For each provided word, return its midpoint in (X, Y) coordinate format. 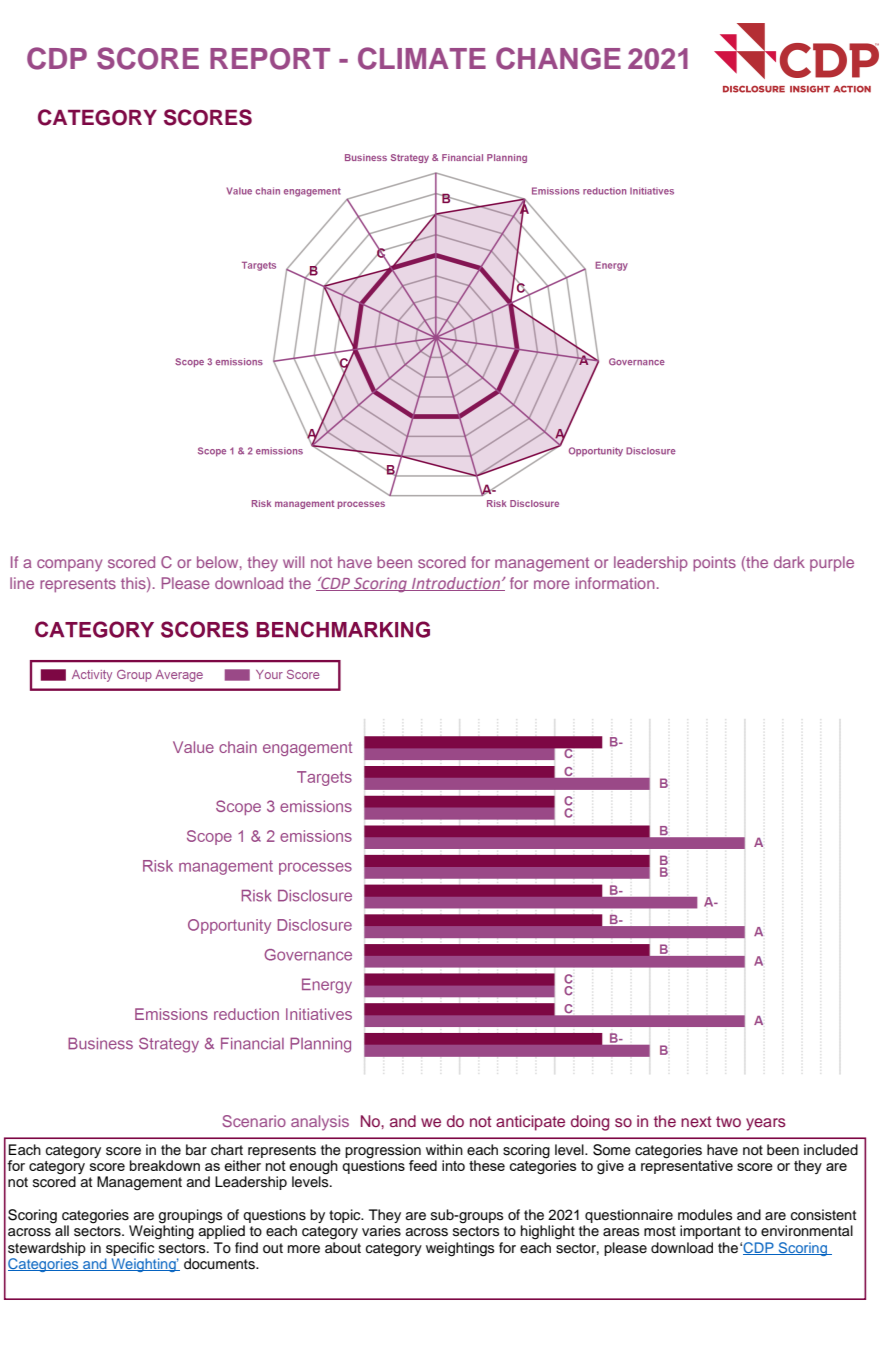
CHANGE (558, 58)
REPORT (270, 59)
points (714, 564)
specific (130, 1249)
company (69, 565)
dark (789, 562)
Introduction (456, 584)
